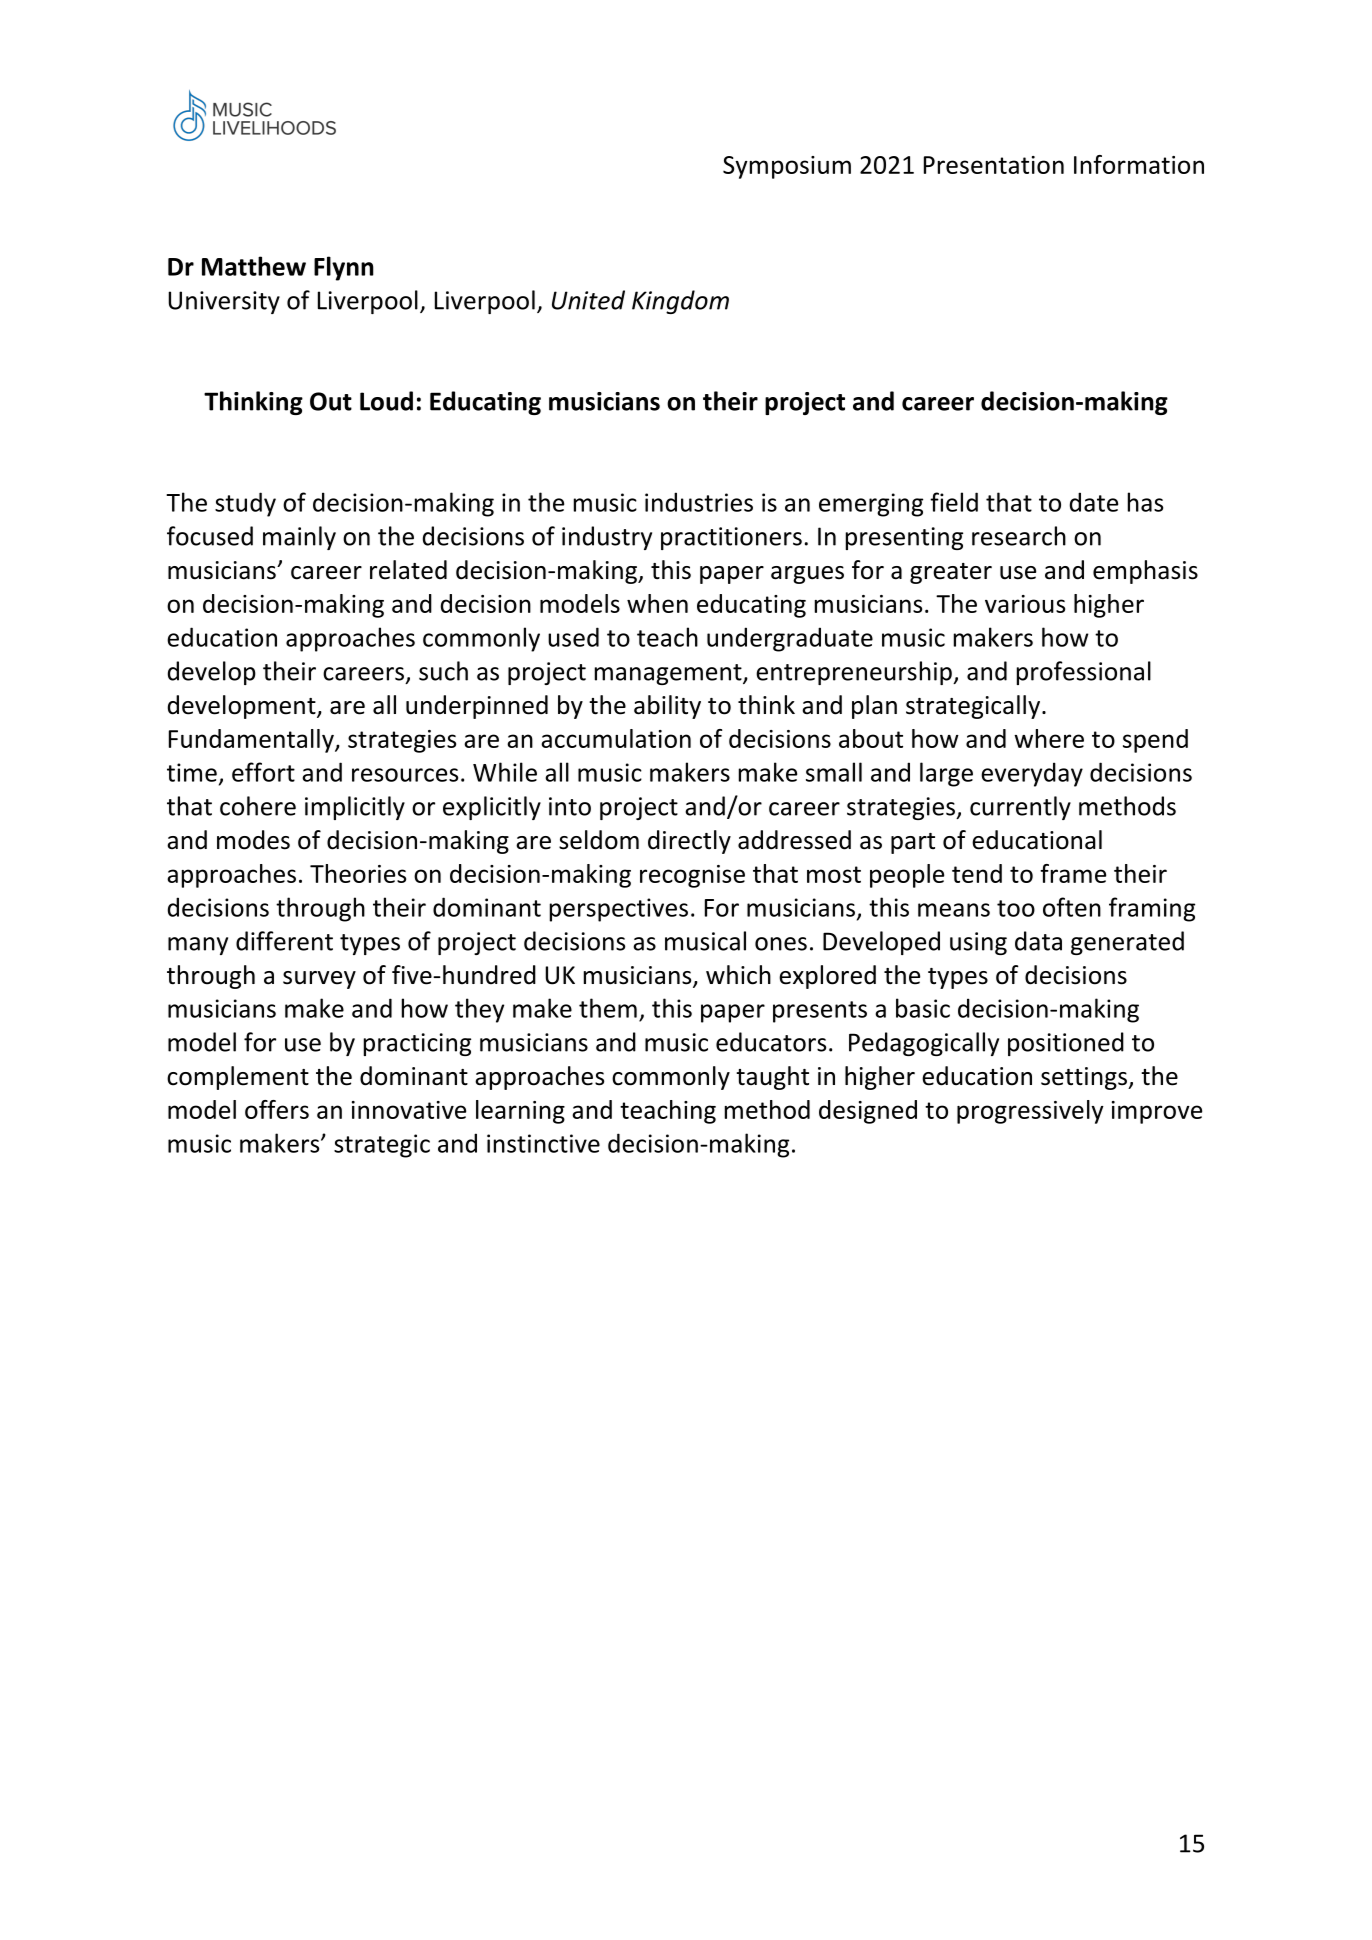 Image resolution: width=1372 pixels, height=1940 pixels. Describe the element at coordinates (245, 504) in the document. I see `study` at that location.
